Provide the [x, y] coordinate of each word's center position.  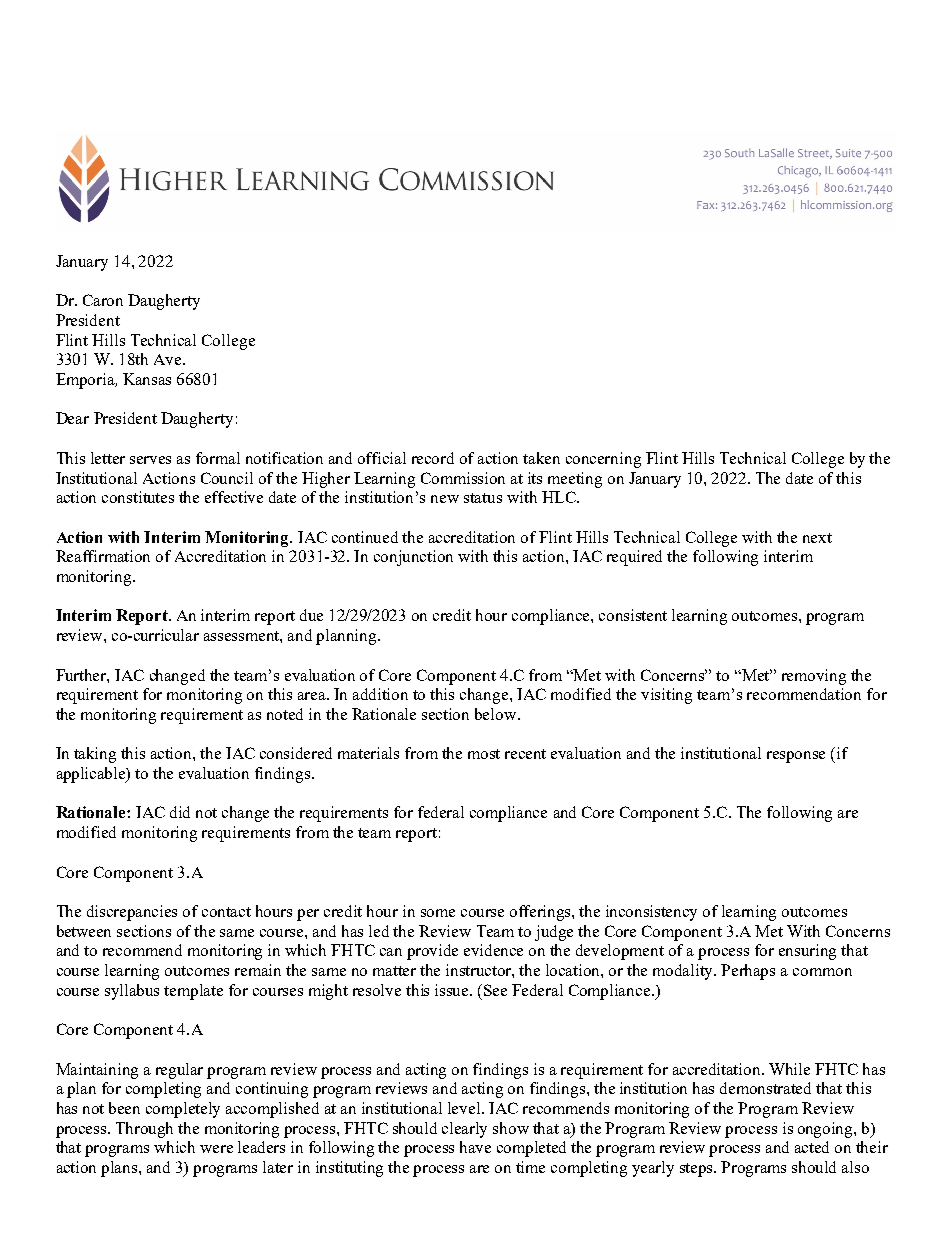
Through [144, 1130]
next [817, 538]
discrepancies [132, 913]
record [433, 458]
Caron [103, 300]
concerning [603, 460]
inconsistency [651, 913]
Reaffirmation [103, 556]
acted [812, 1147]
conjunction [413, 558]
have [475, 1147]
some [438, 913]
